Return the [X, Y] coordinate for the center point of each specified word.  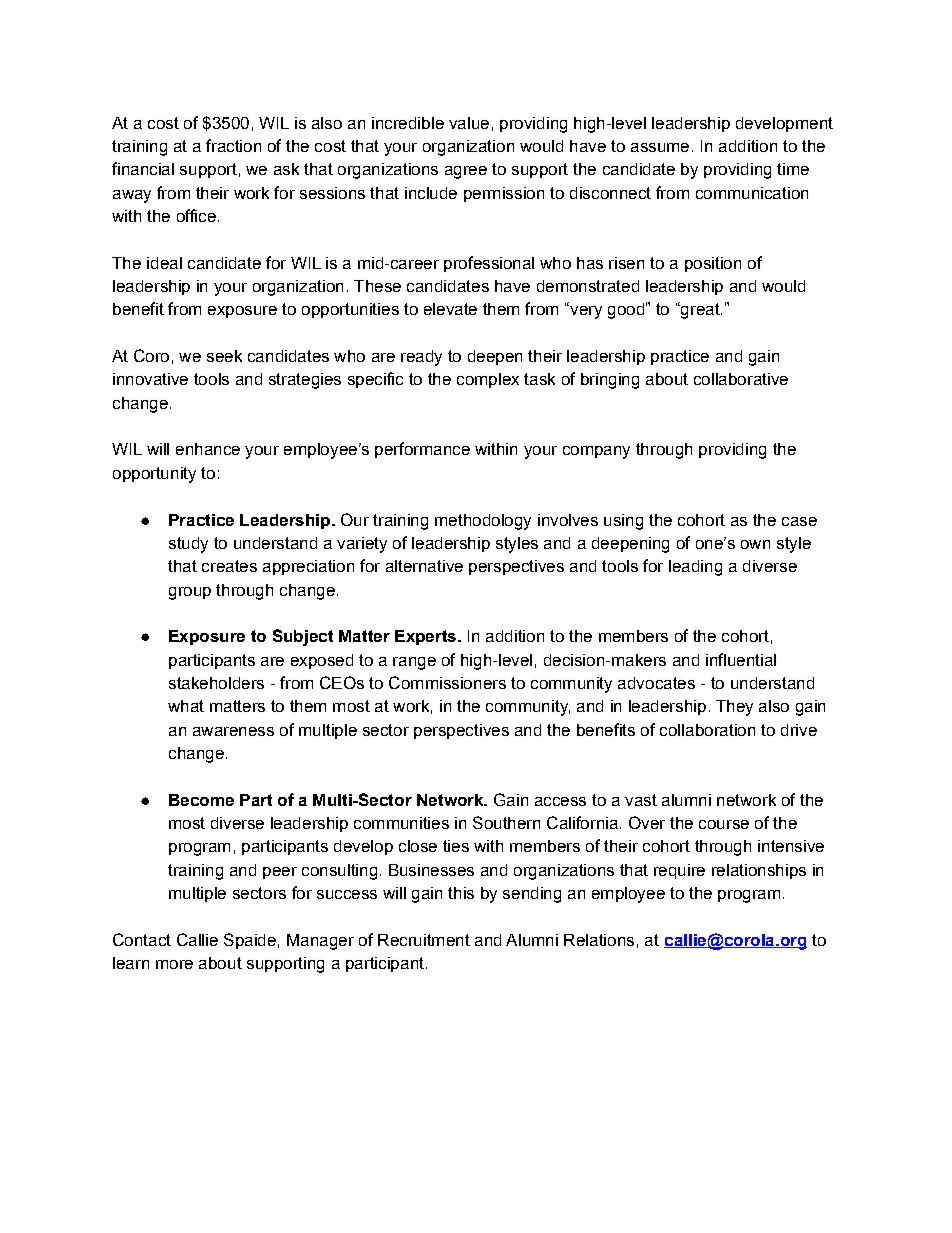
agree [466, 172]
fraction [233, 145]
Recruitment [424, 940]
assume [660, 147]
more [174, 964]
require [679, 871]
